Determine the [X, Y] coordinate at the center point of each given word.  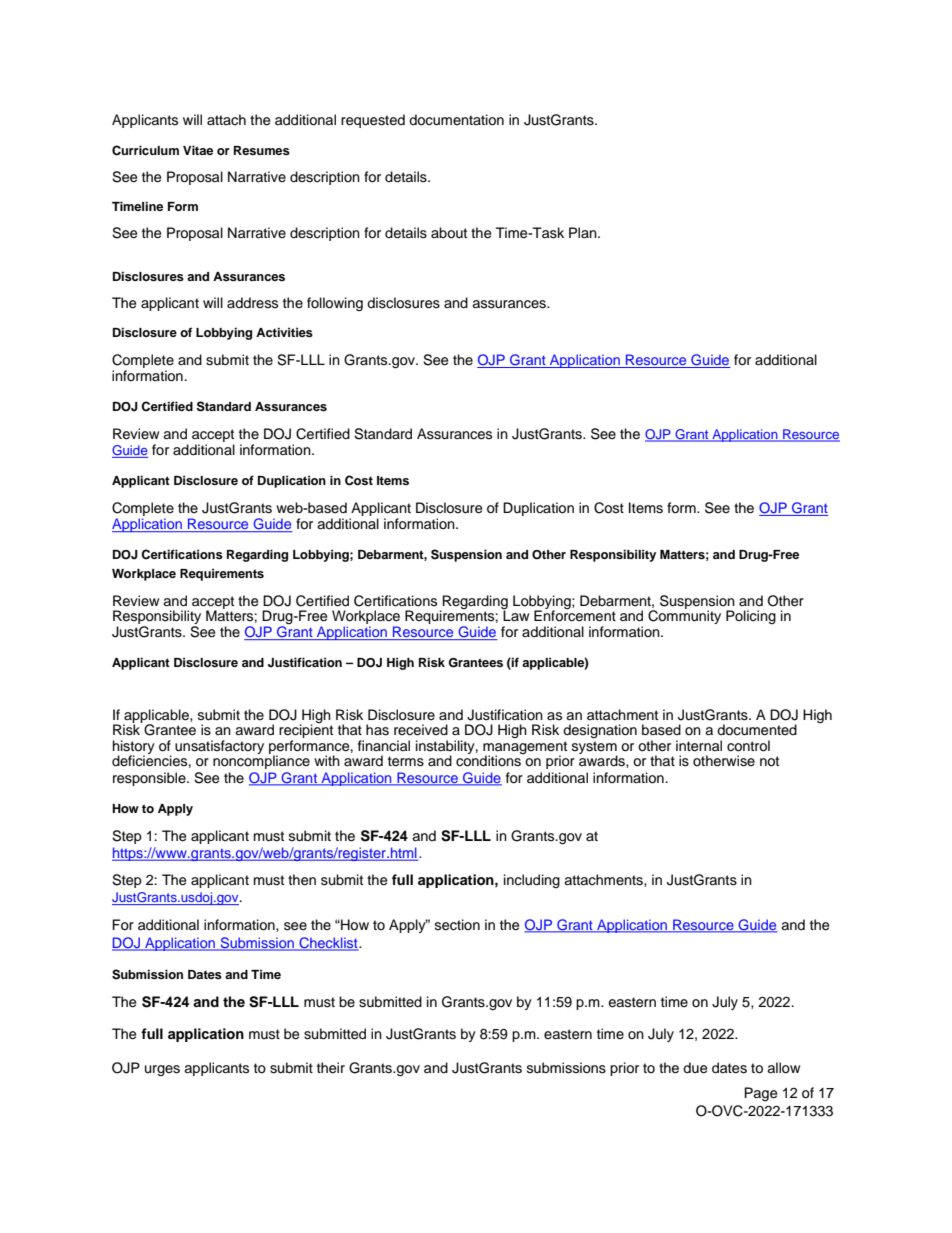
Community [684, 616]
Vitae [198, 150]
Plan [584, 232]
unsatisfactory [219, 747]
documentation [456, 120]
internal [699, 746]
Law [515, 614]
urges [162, 1070]
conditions [489, 760]
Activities [284, 332]
